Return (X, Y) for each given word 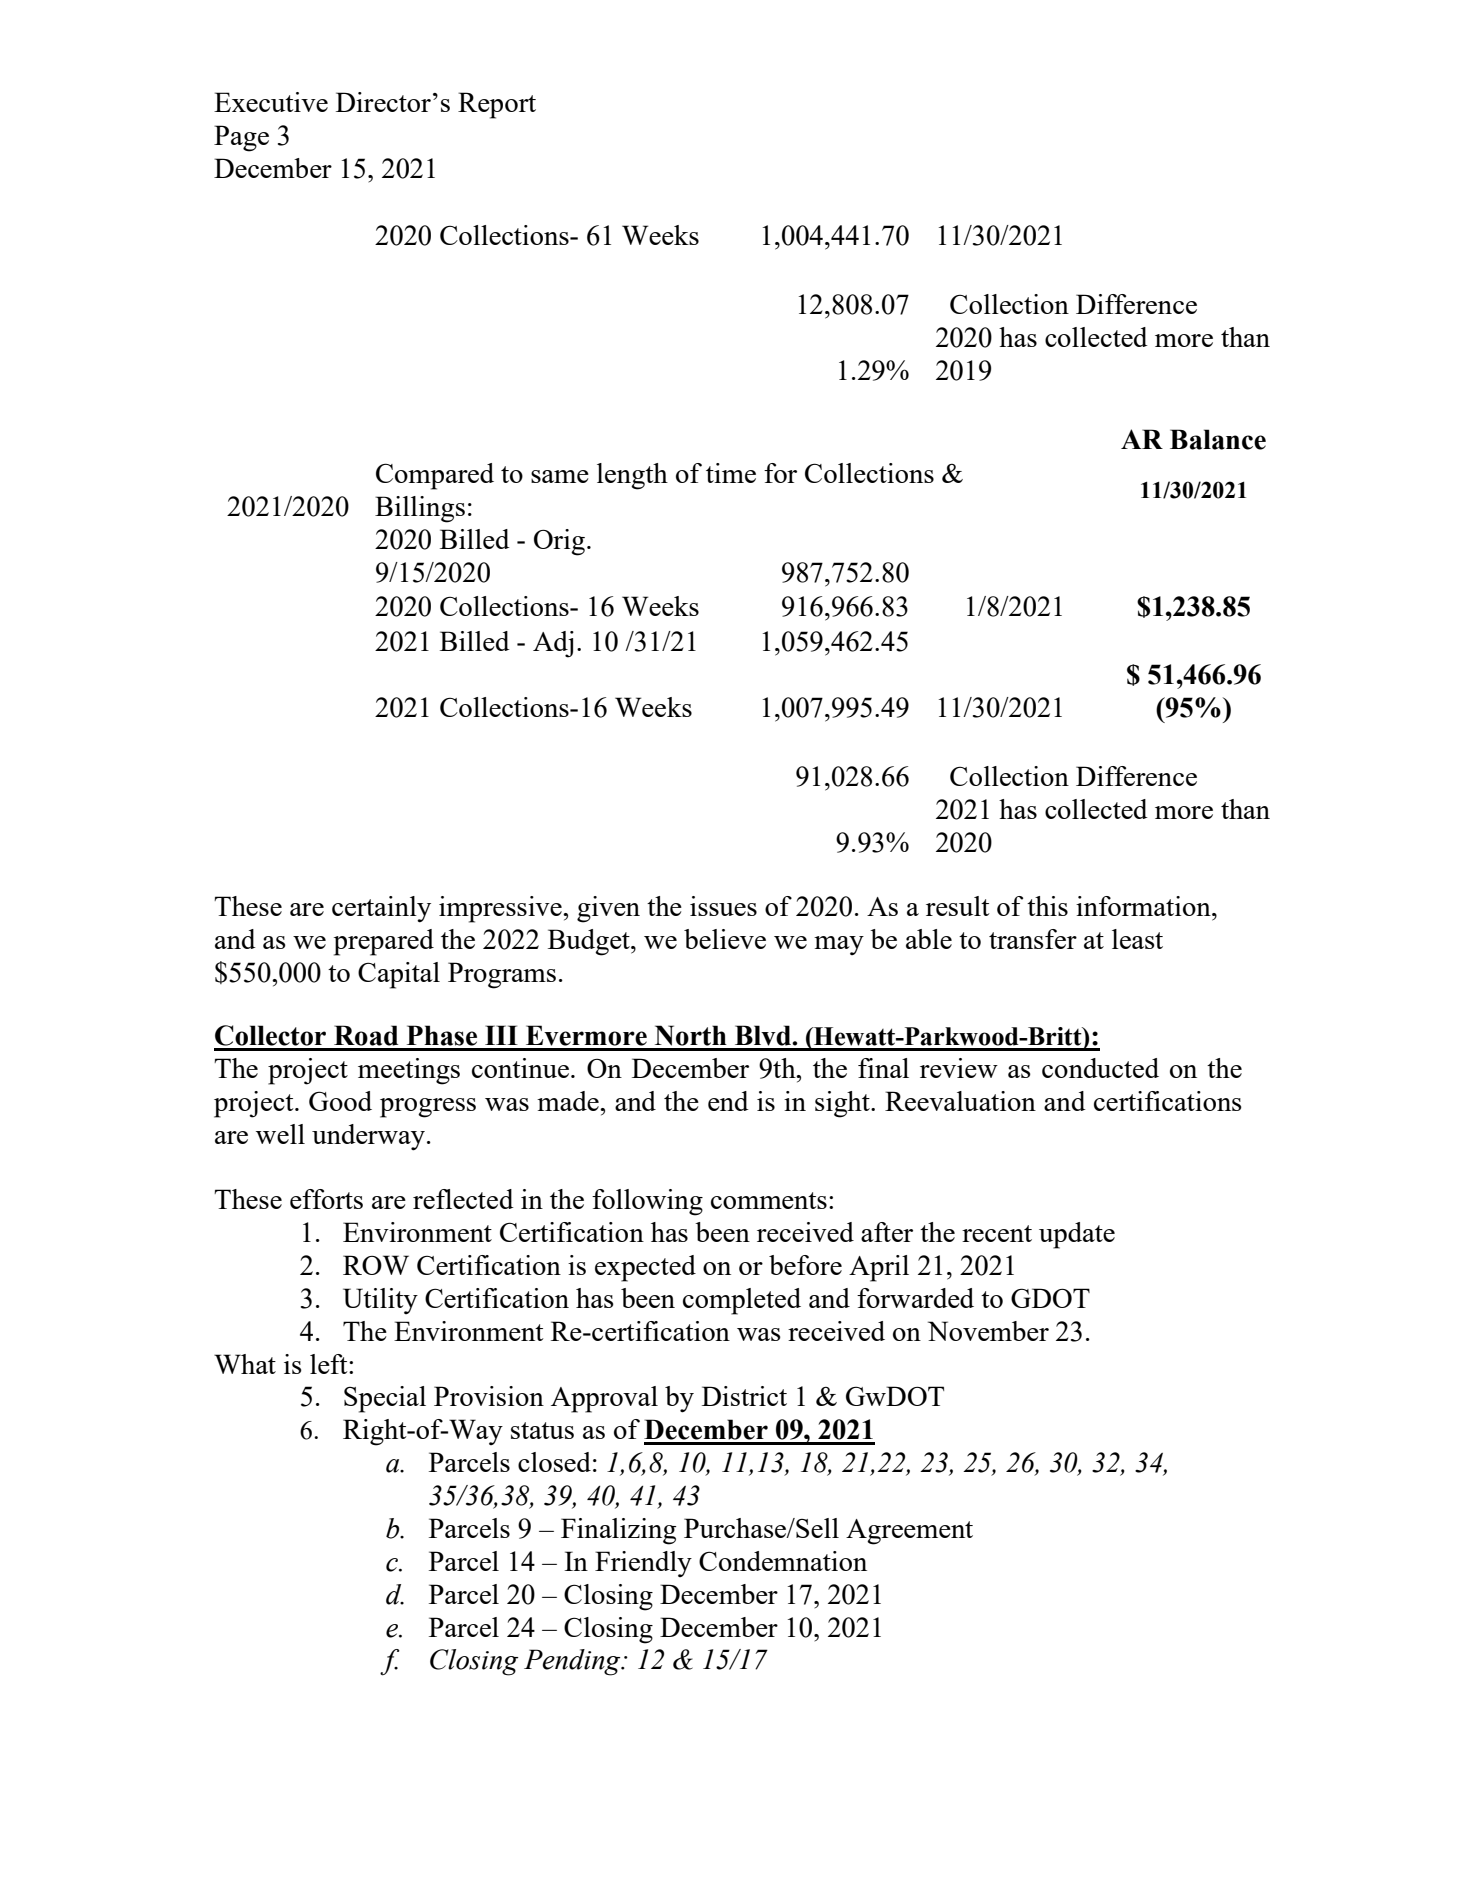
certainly (381, 909)
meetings (409, 1071)
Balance (1218, 439)
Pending (573, 1662)
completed (742, 1301)
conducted (1100, 1068)
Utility (380, 1301)
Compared (435, 476)
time (731, 473)
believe (725, 939)
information (1144, 906)
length (632, 476)
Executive (271, 102)
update (1077, 1235)
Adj (553, 644)
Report (497, 105)
